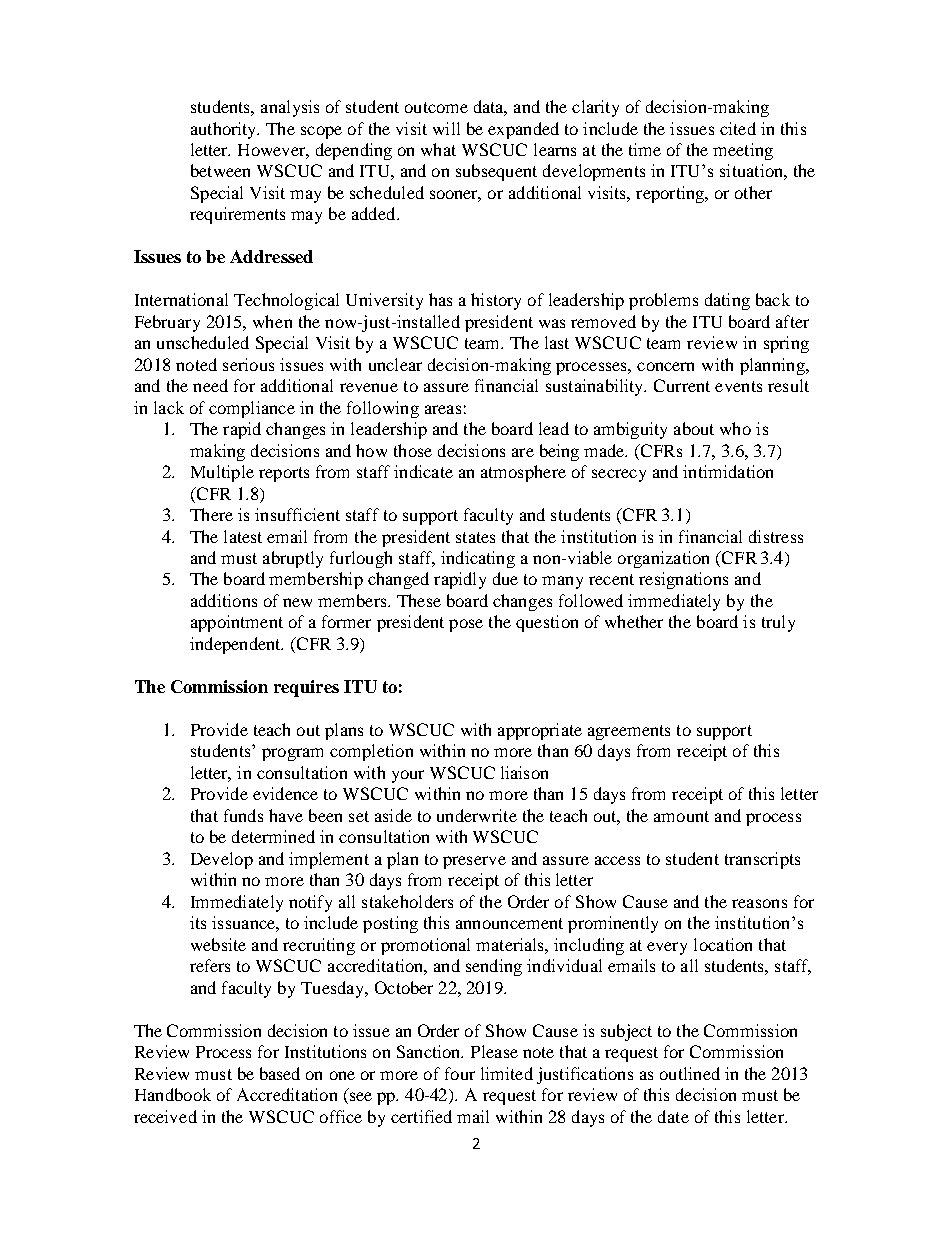 The height and width of the screenshot is (1233, 952). Describe the element at coordinates (523, 473) in the screenshot. I see `atmosphere` at that location.
